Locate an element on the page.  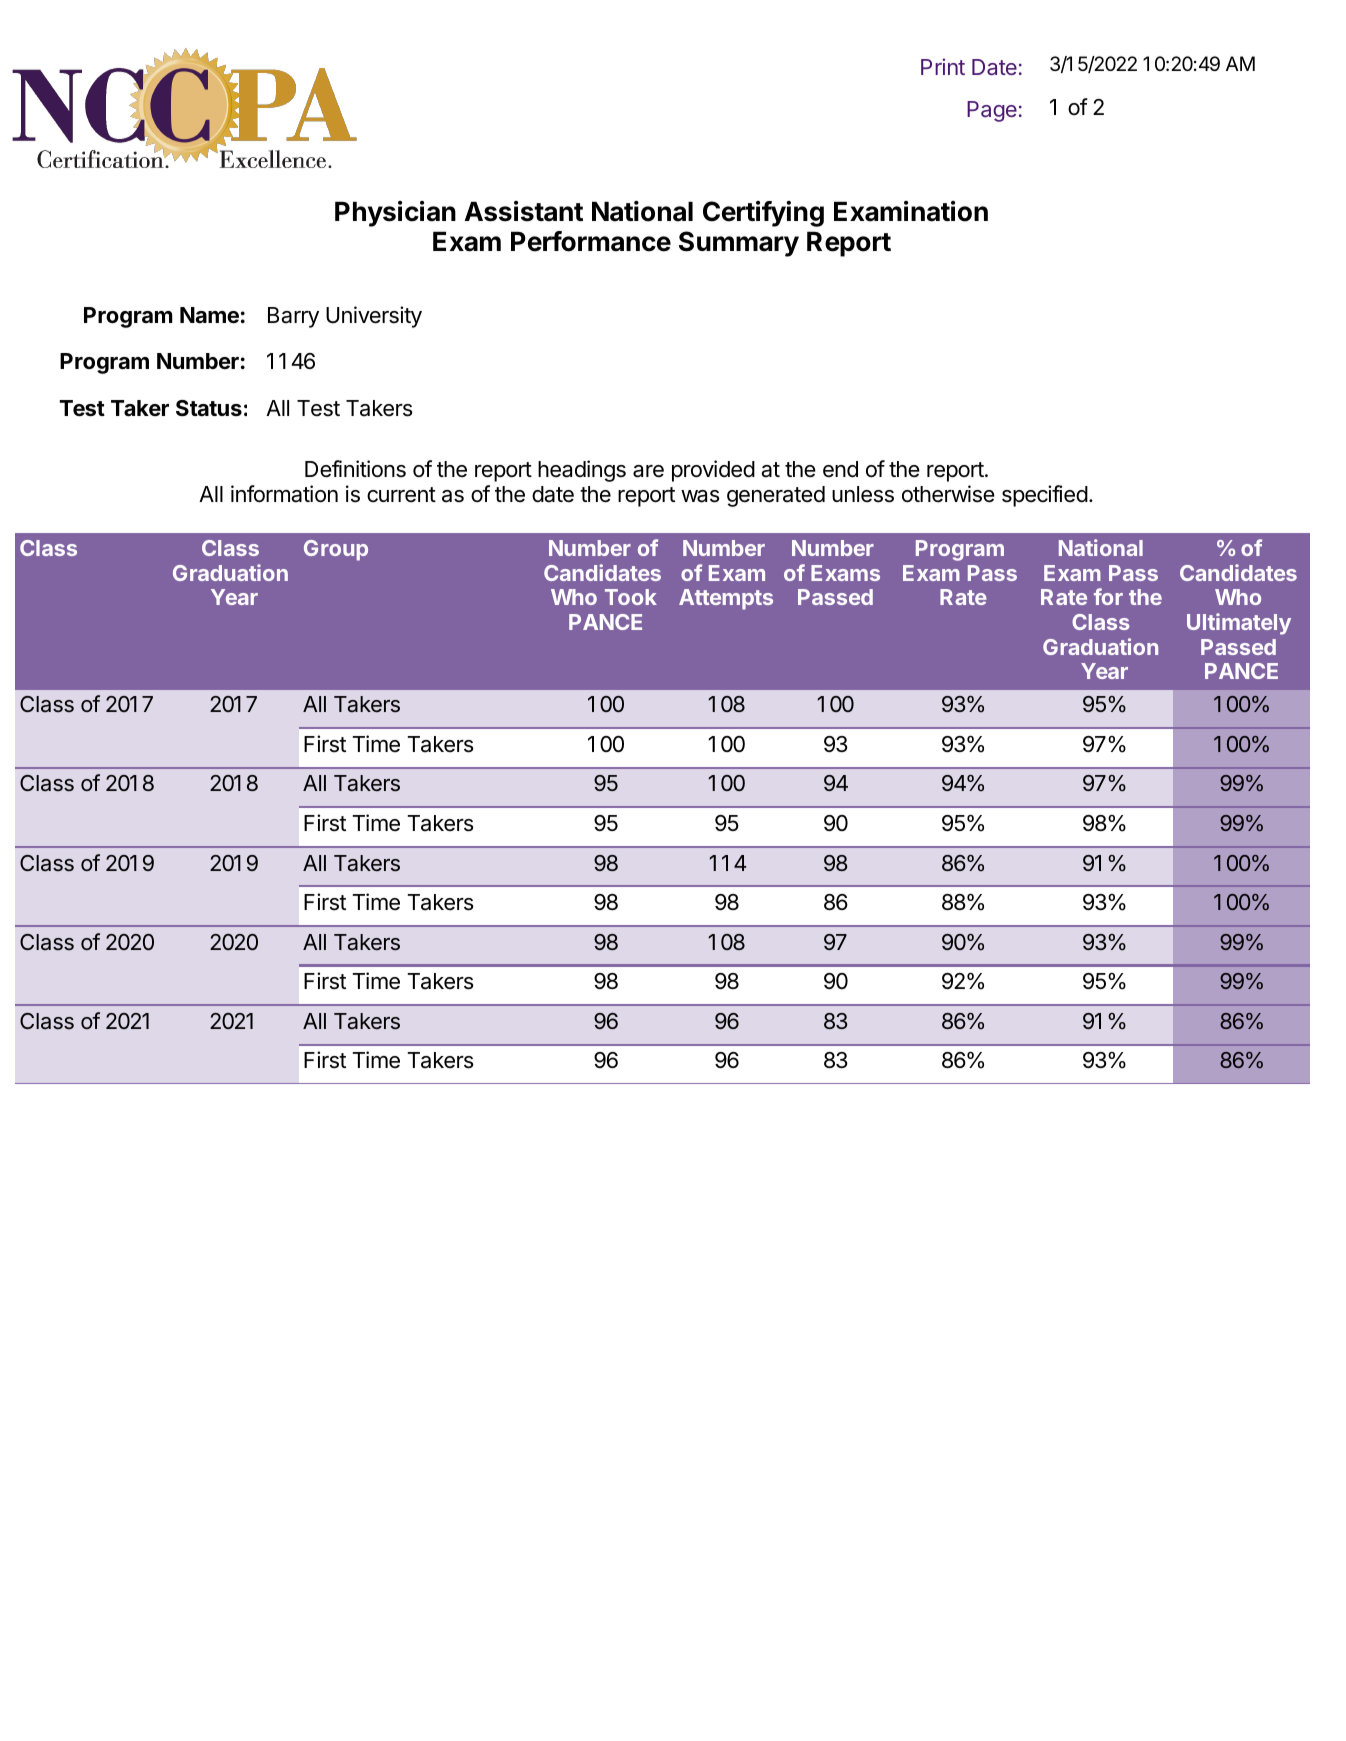
specified is located at coordinates (1045, 496).
